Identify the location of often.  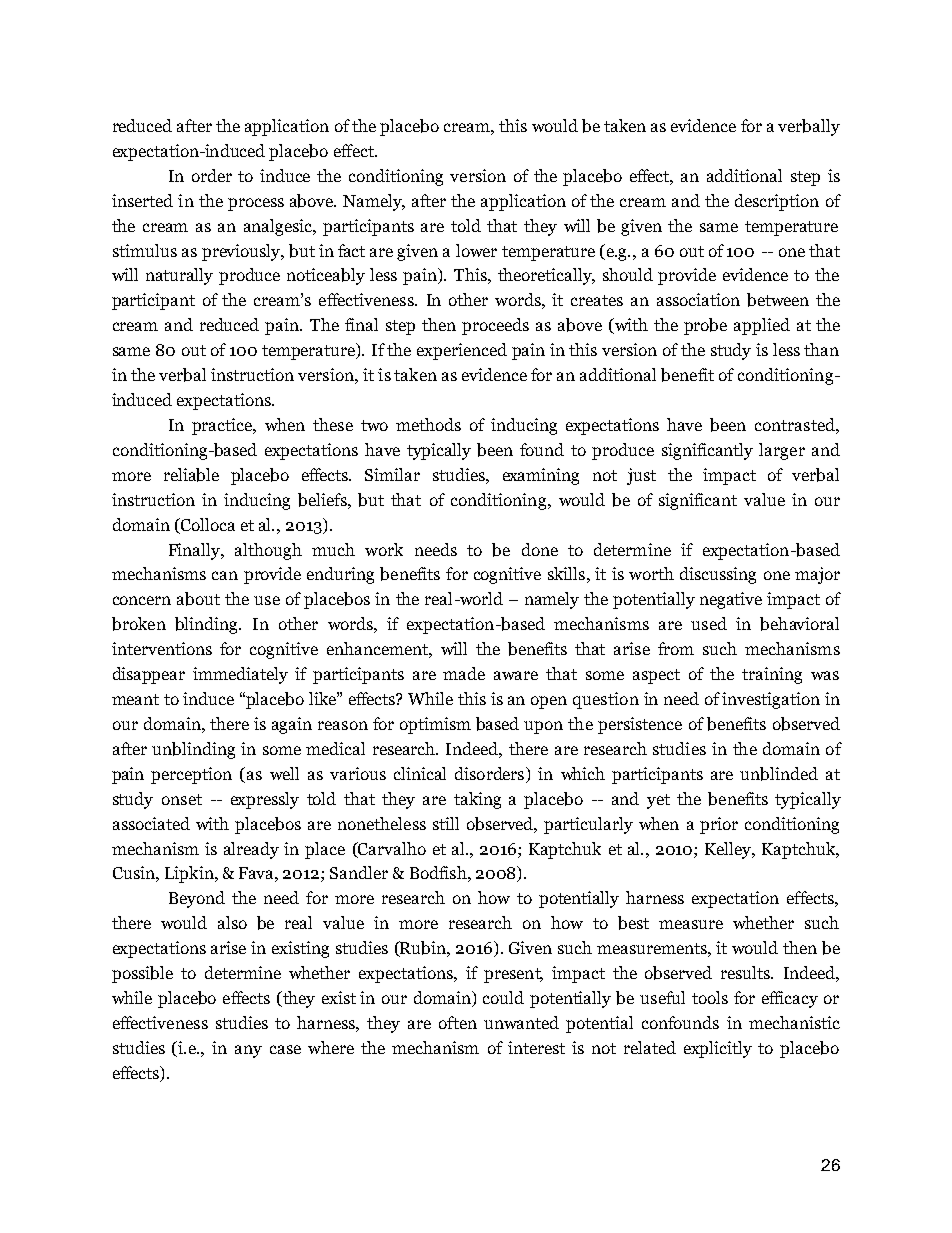
(458, 1022).
